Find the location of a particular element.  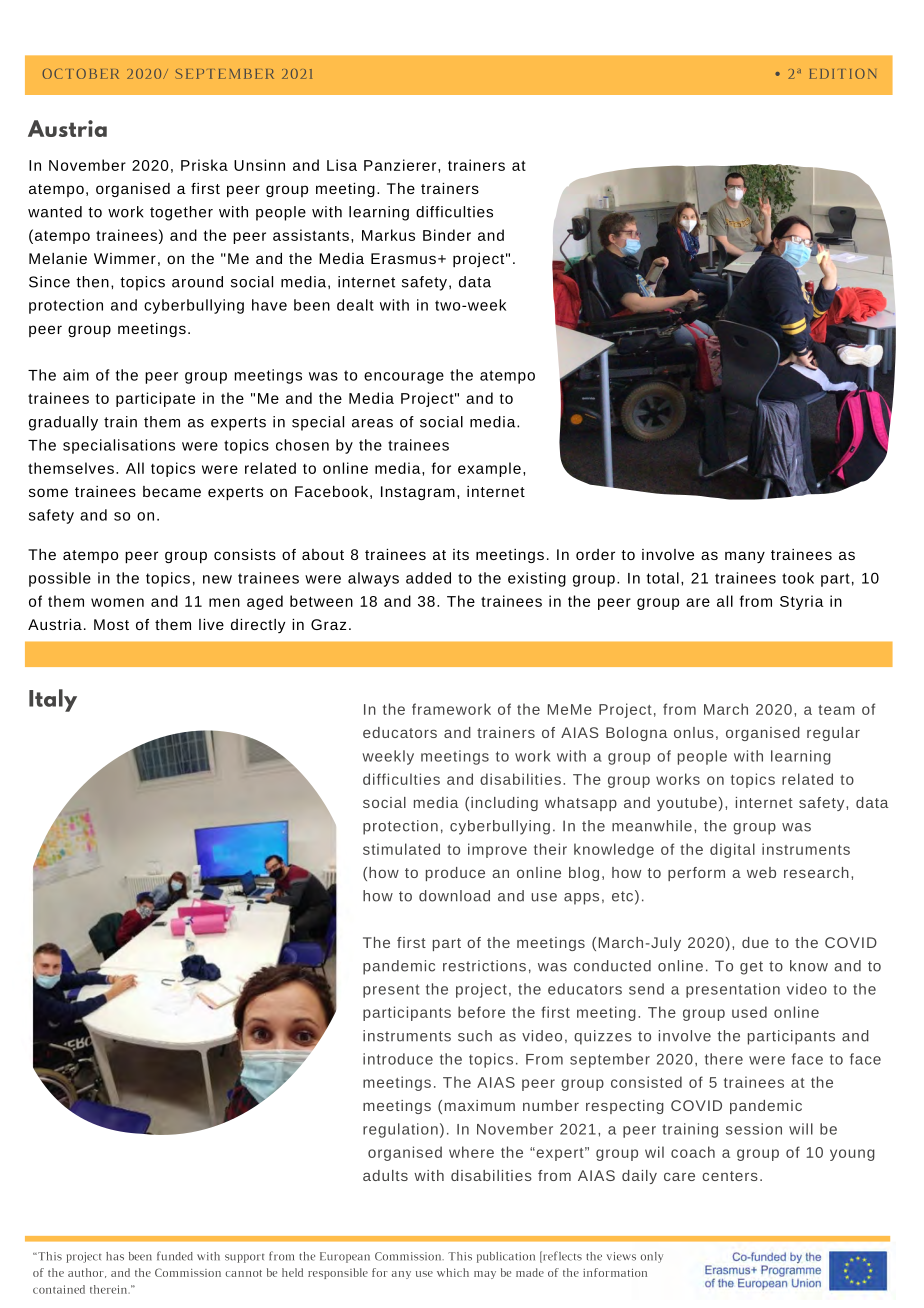

funded is located at coordinates (175, 1256).
